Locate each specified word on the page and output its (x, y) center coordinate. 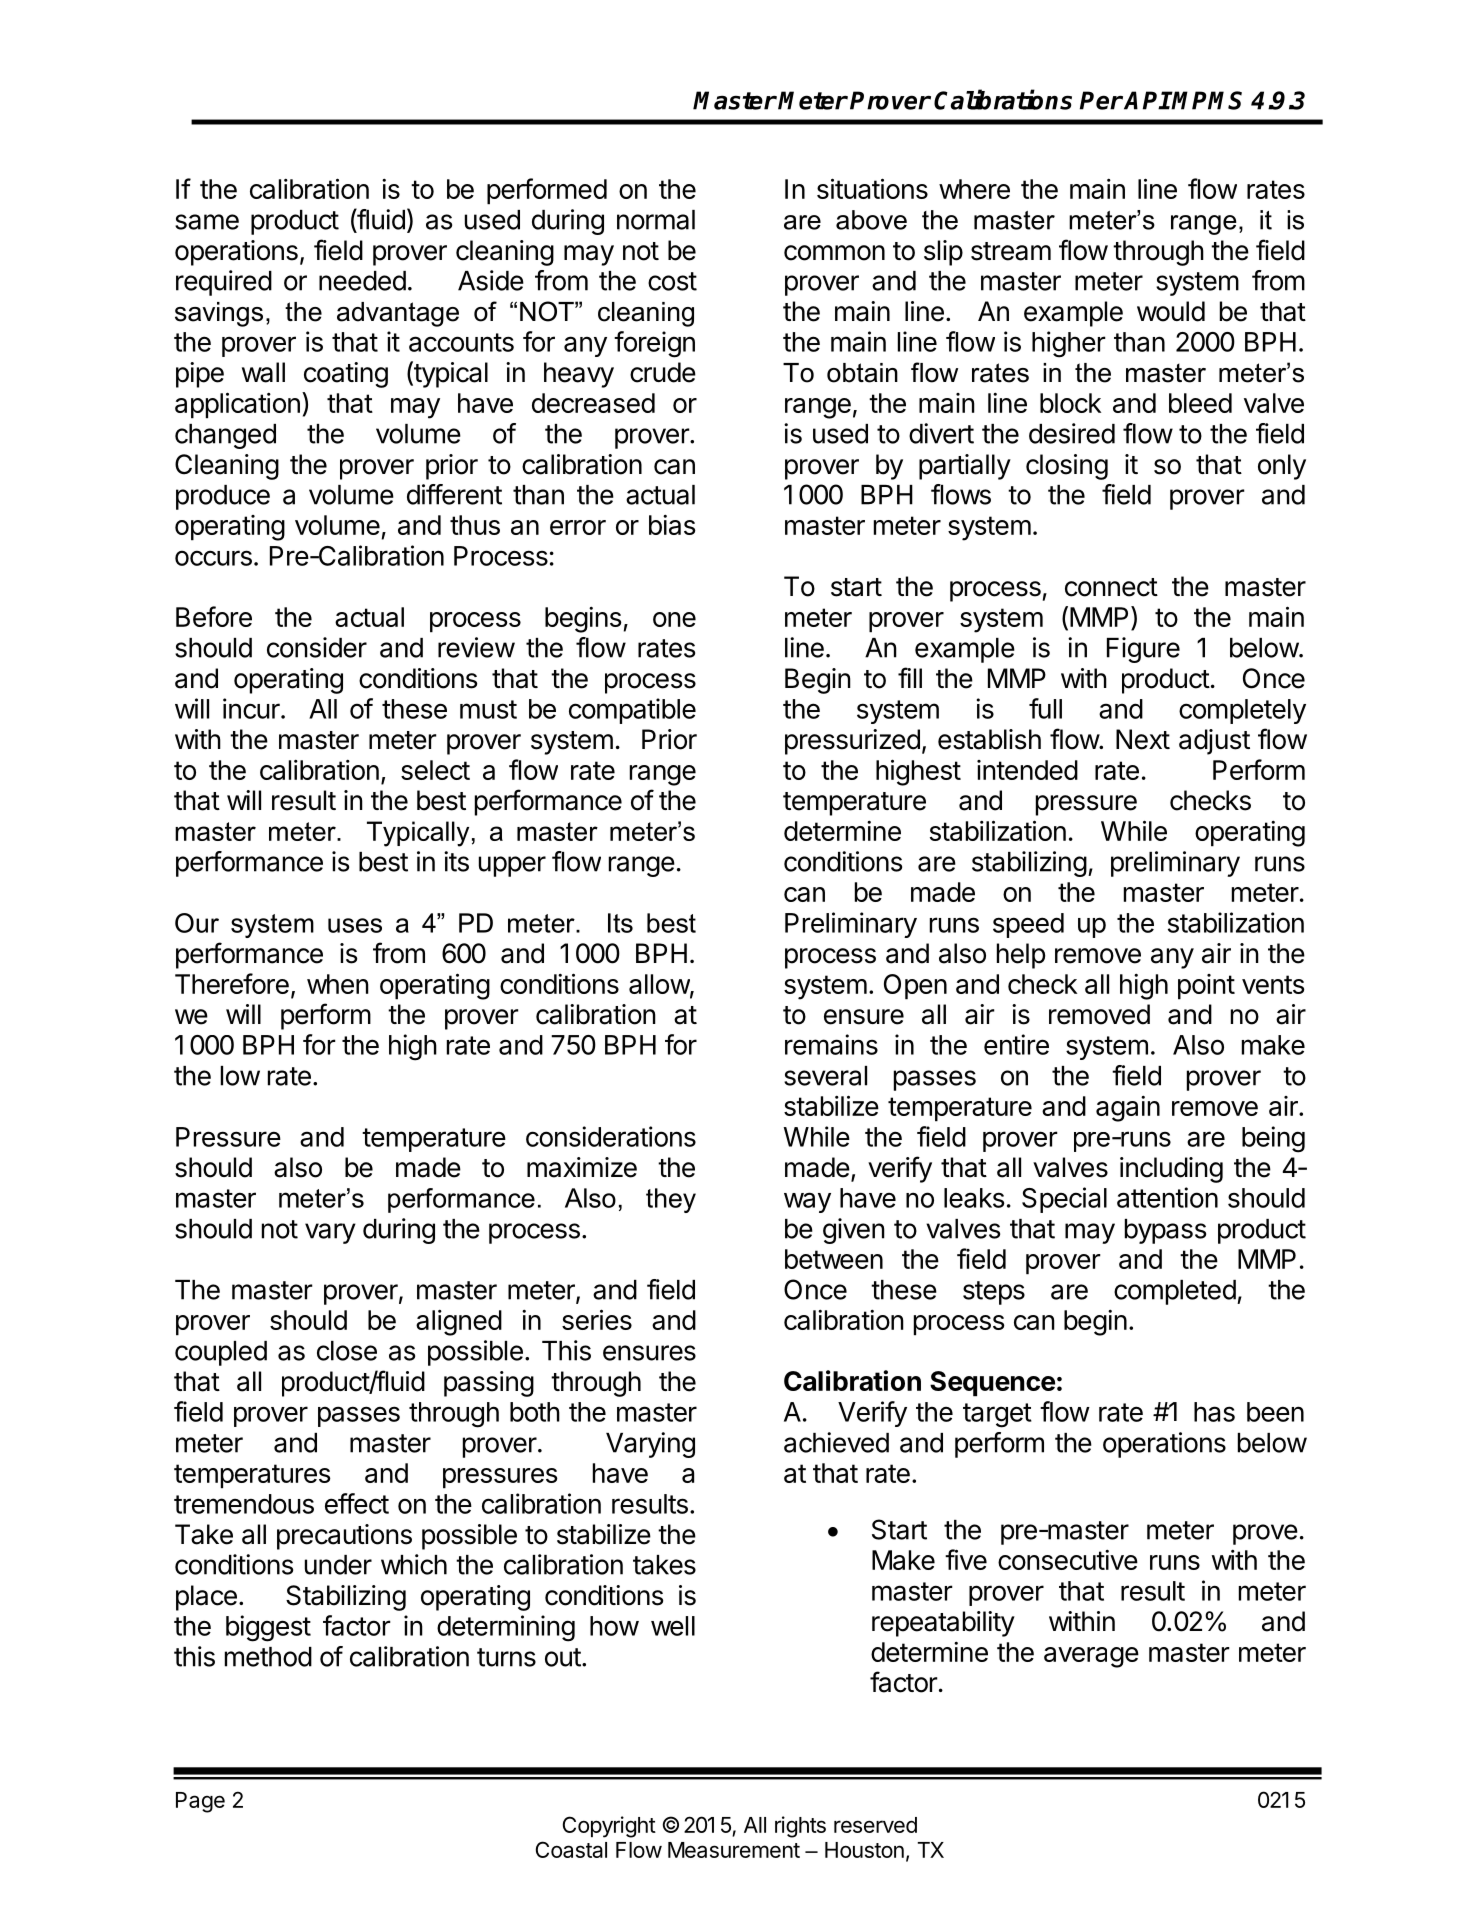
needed (362, 281)
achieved (836, 1442)
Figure (1143, 650)
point (1206, 987)
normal (656, 220)
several (825, 1076)
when (338, 984)
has (1214, 1412)
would (1171, 311)
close (347, 1351)
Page (200, 1802)
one (674, 619)
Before (214, 616)
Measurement (734, 1850)
